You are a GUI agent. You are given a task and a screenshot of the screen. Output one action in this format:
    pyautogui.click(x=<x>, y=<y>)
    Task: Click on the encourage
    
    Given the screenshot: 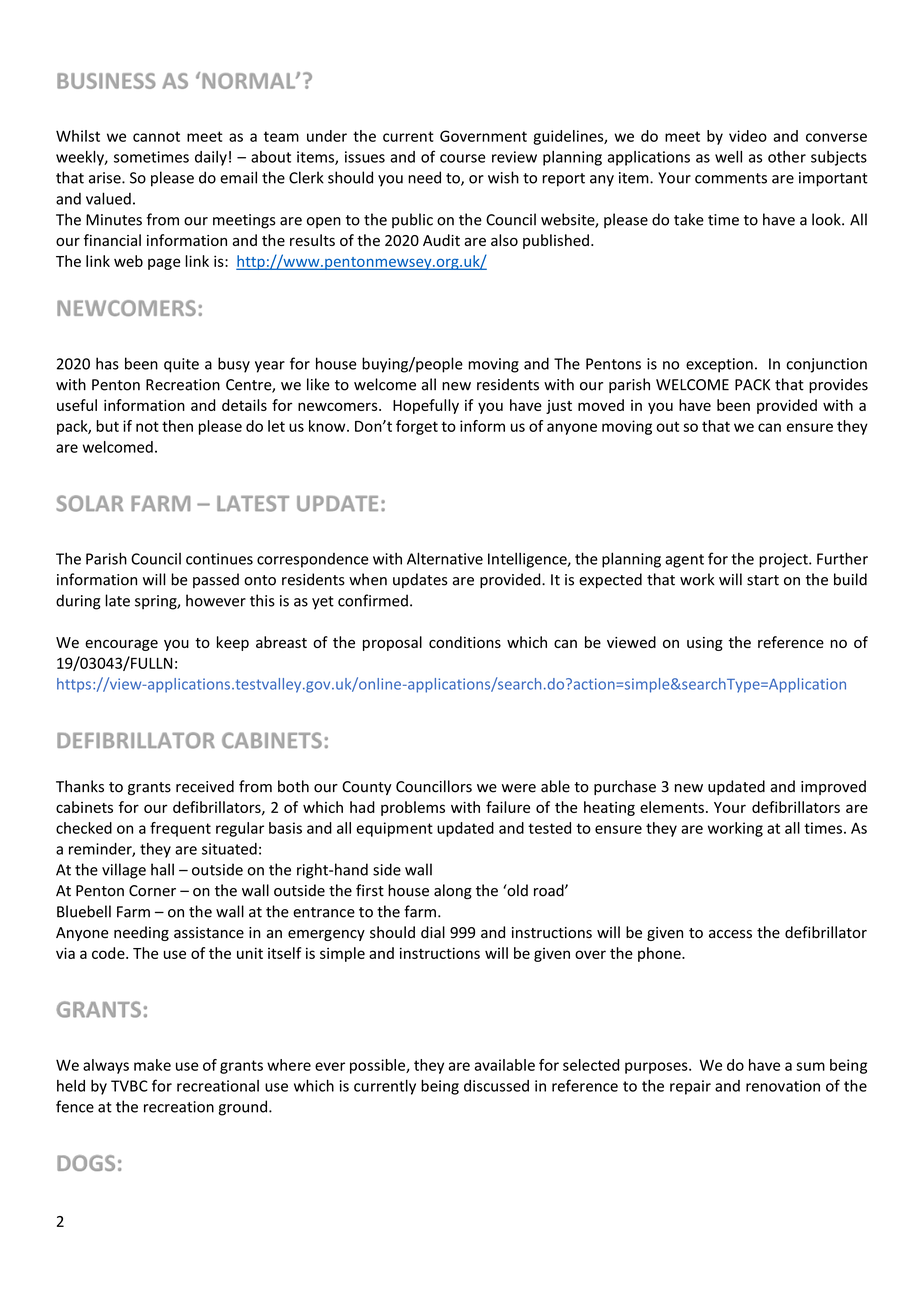 What is the action you would take?
    pyautogui.click(x=121, y=645)
